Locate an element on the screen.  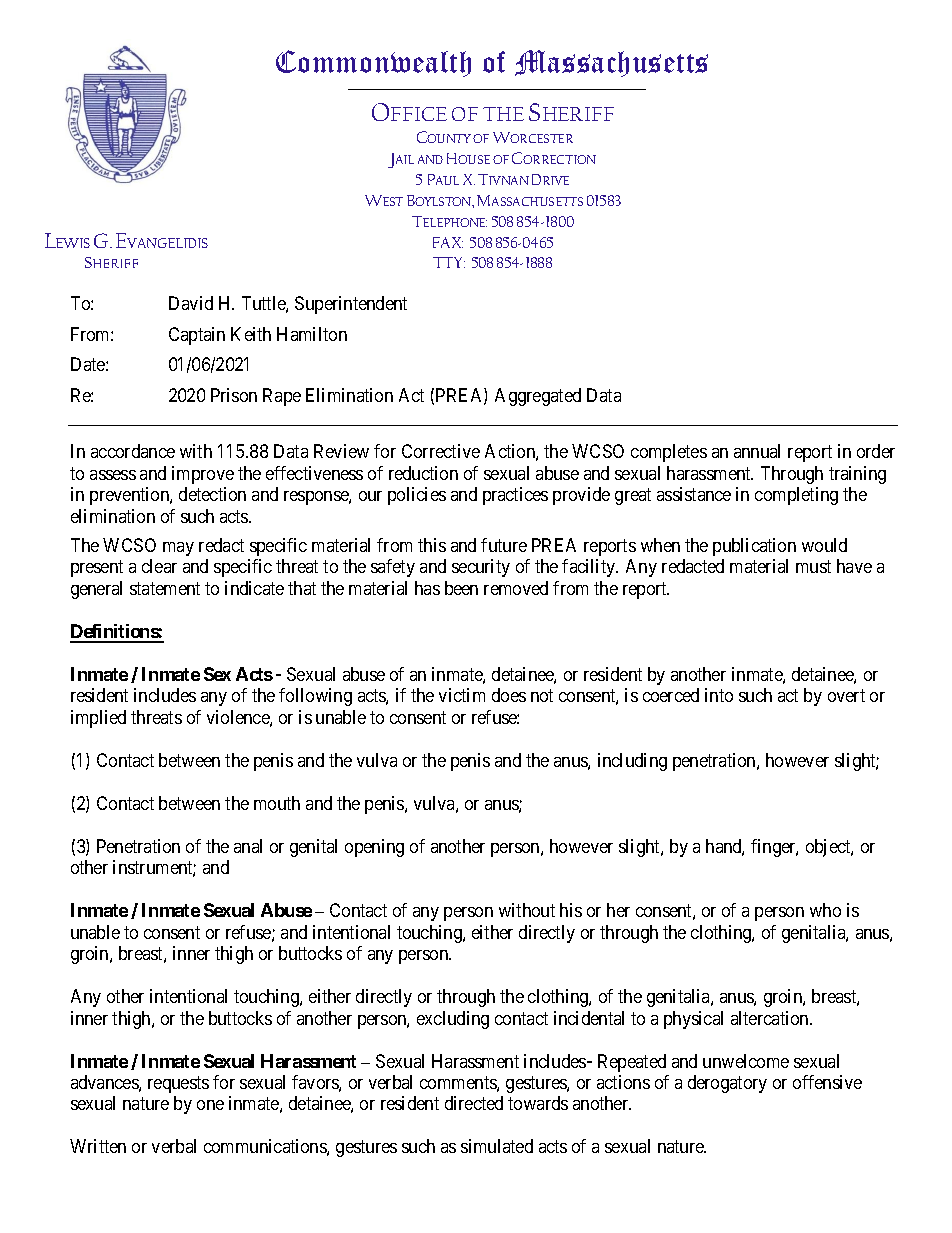
Commonwealth is located at coordinates (373, 63).
